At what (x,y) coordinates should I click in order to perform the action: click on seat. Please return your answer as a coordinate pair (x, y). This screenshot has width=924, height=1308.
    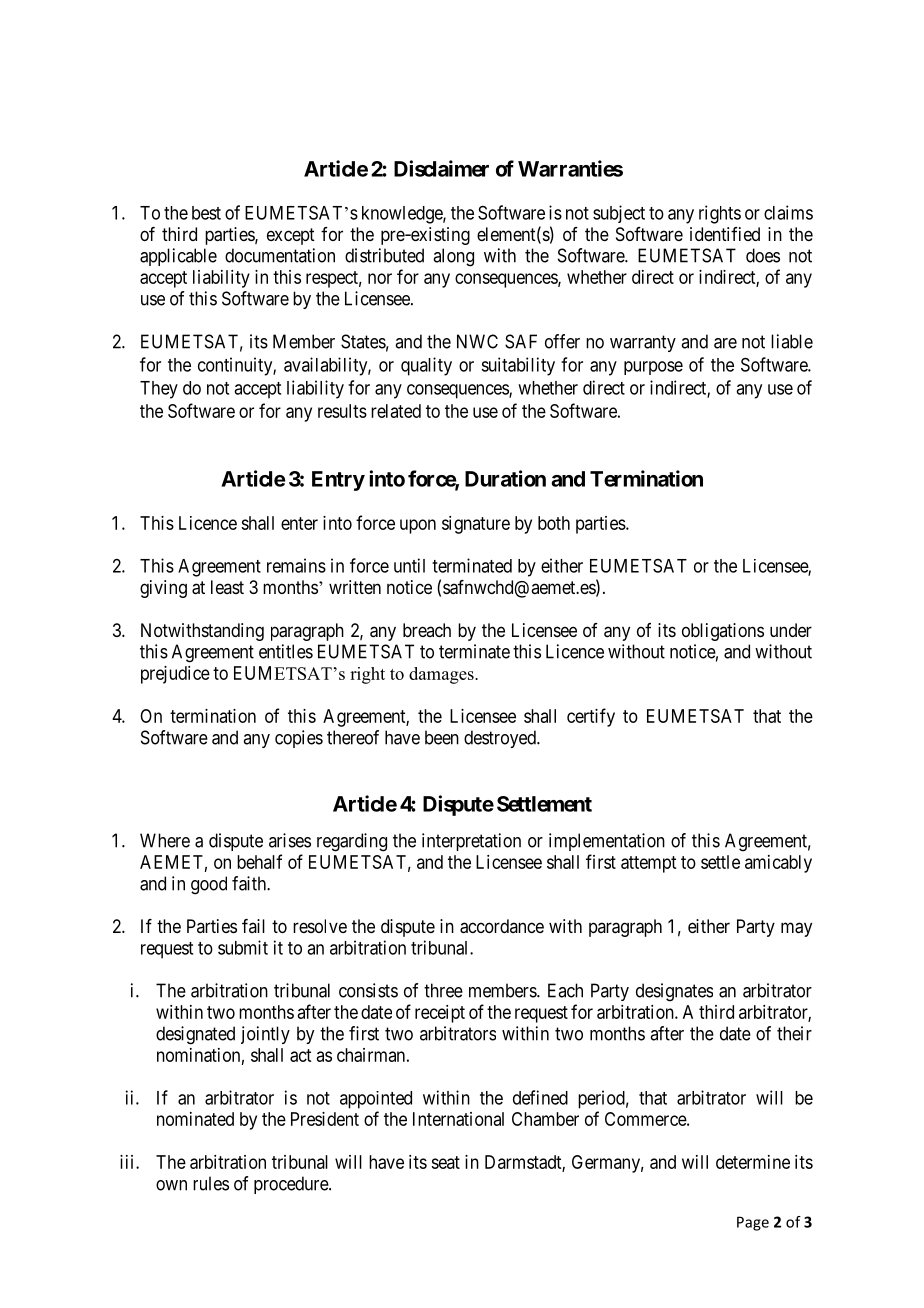
    Looking at the image, I should click on (445, 1162).
